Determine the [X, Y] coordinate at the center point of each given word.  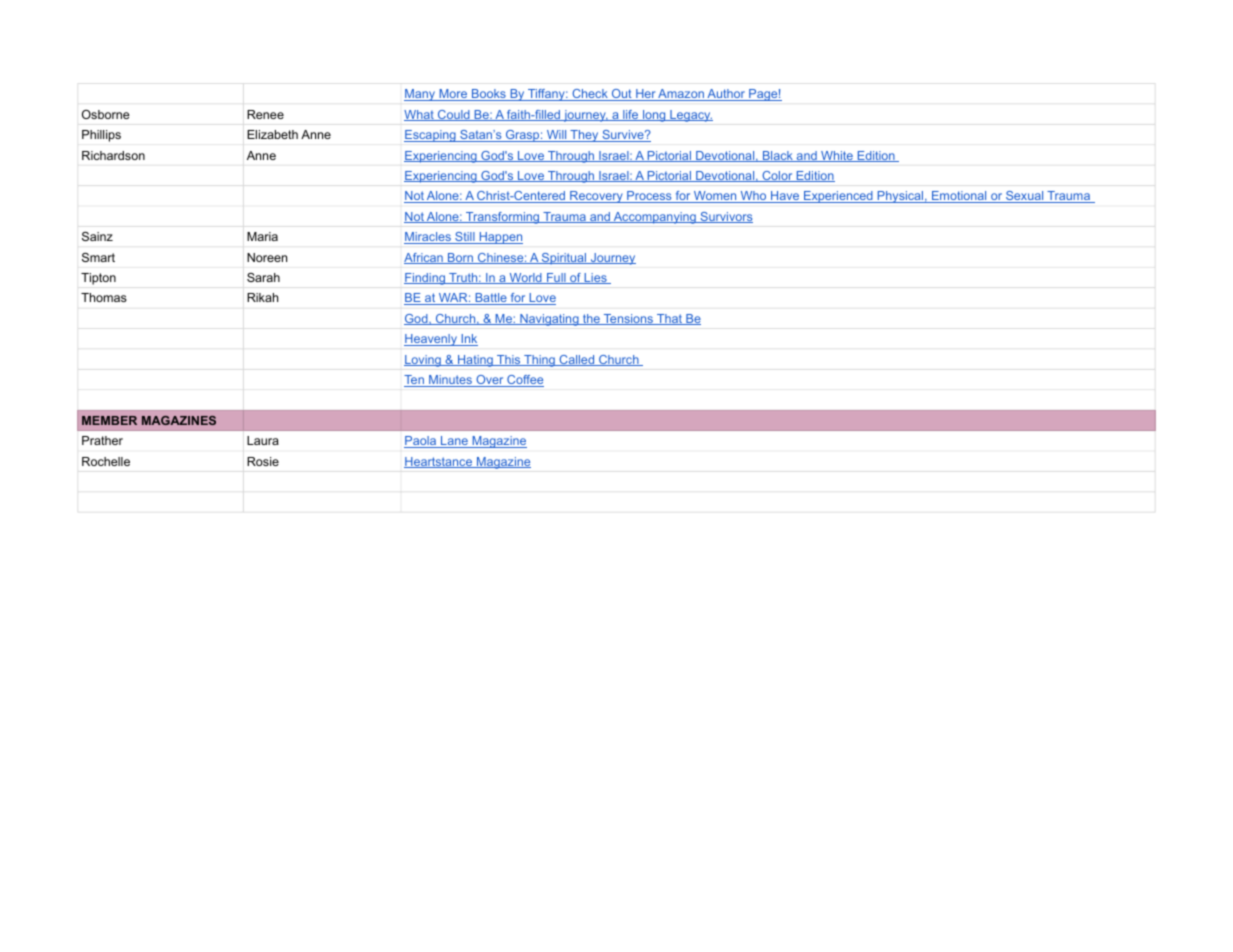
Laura [263, 440]
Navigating [549, 320]
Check [590, 95]
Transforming [503, 218]
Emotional [959, 197]
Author [726, 95]
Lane [454, 442]
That [670, 319]
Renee [265, 114]
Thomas [104, 297]
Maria [262, 236]
